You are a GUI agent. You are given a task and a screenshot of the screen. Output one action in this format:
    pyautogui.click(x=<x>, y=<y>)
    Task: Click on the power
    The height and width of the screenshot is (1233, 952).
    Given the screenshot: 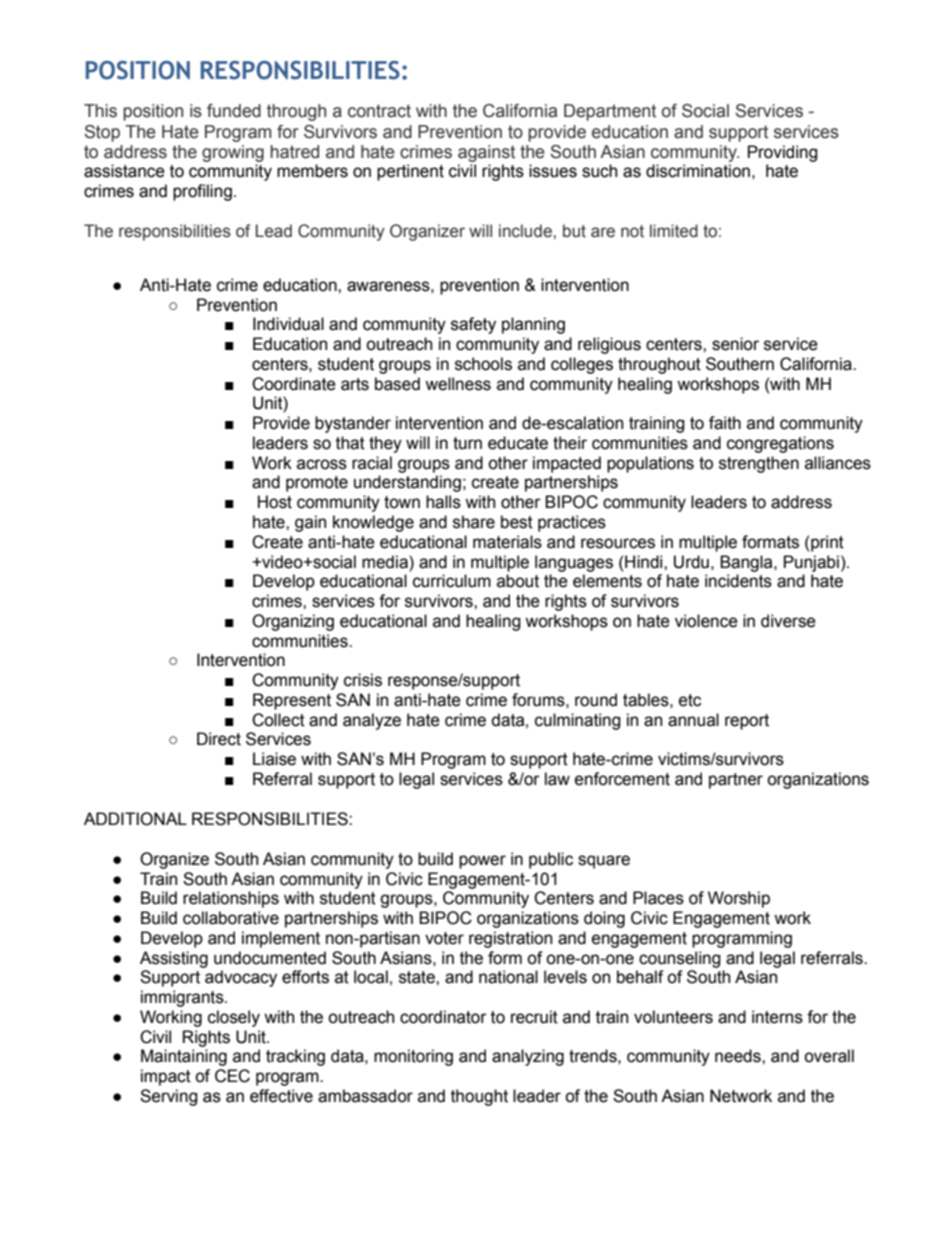 What is the action you would take?
    pyautogui.click(x=482, y=862)
